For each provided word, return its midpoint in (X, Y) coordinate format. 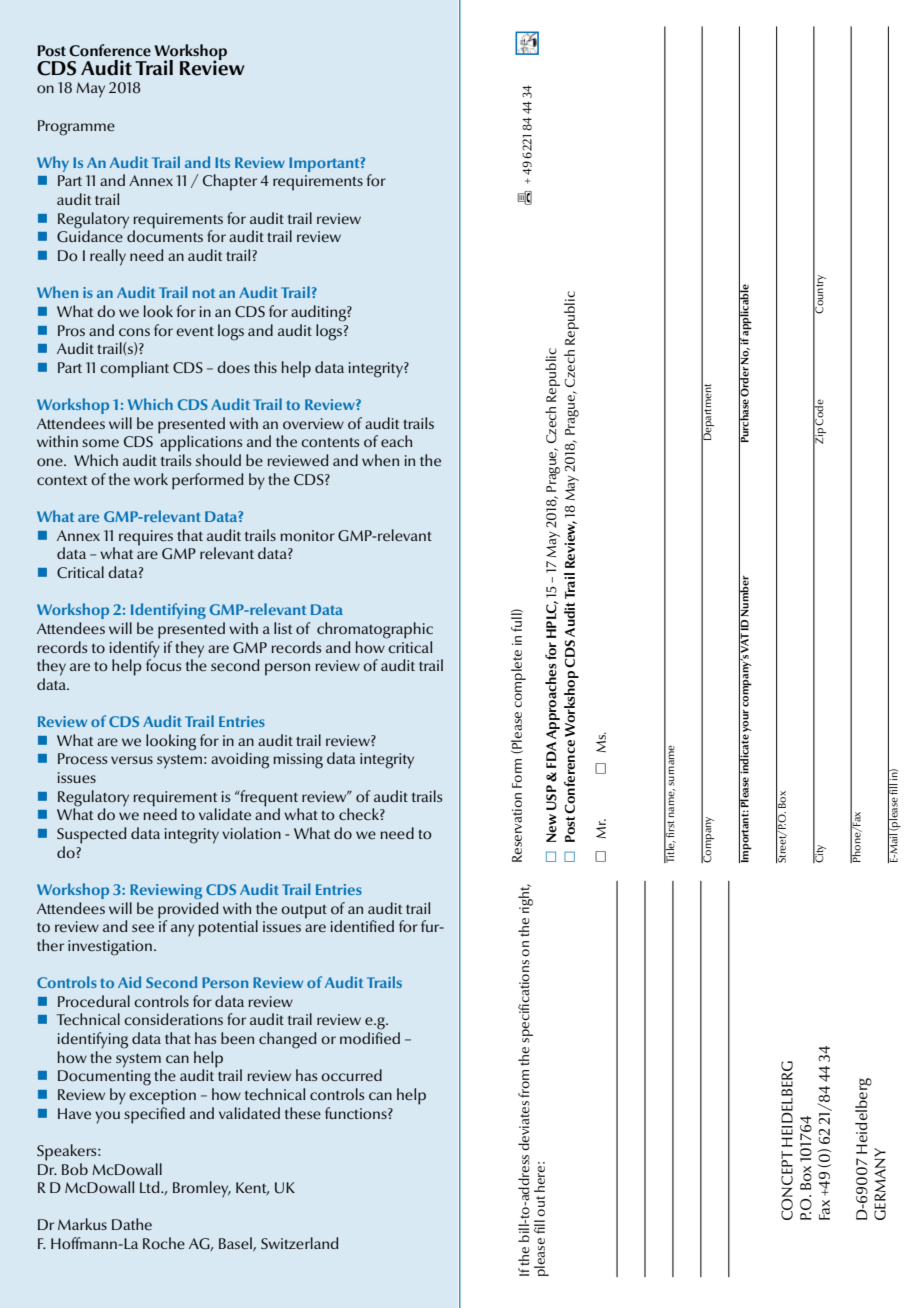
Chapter (230, 182)
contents (330, 443)
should (218, 460)
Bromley (202, 1189)
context (62, 481)
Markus (82, 1224)
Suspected (91, 835)
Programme (76, 128)
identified (362, 926)
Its (222, 162)
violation (251, 833)
